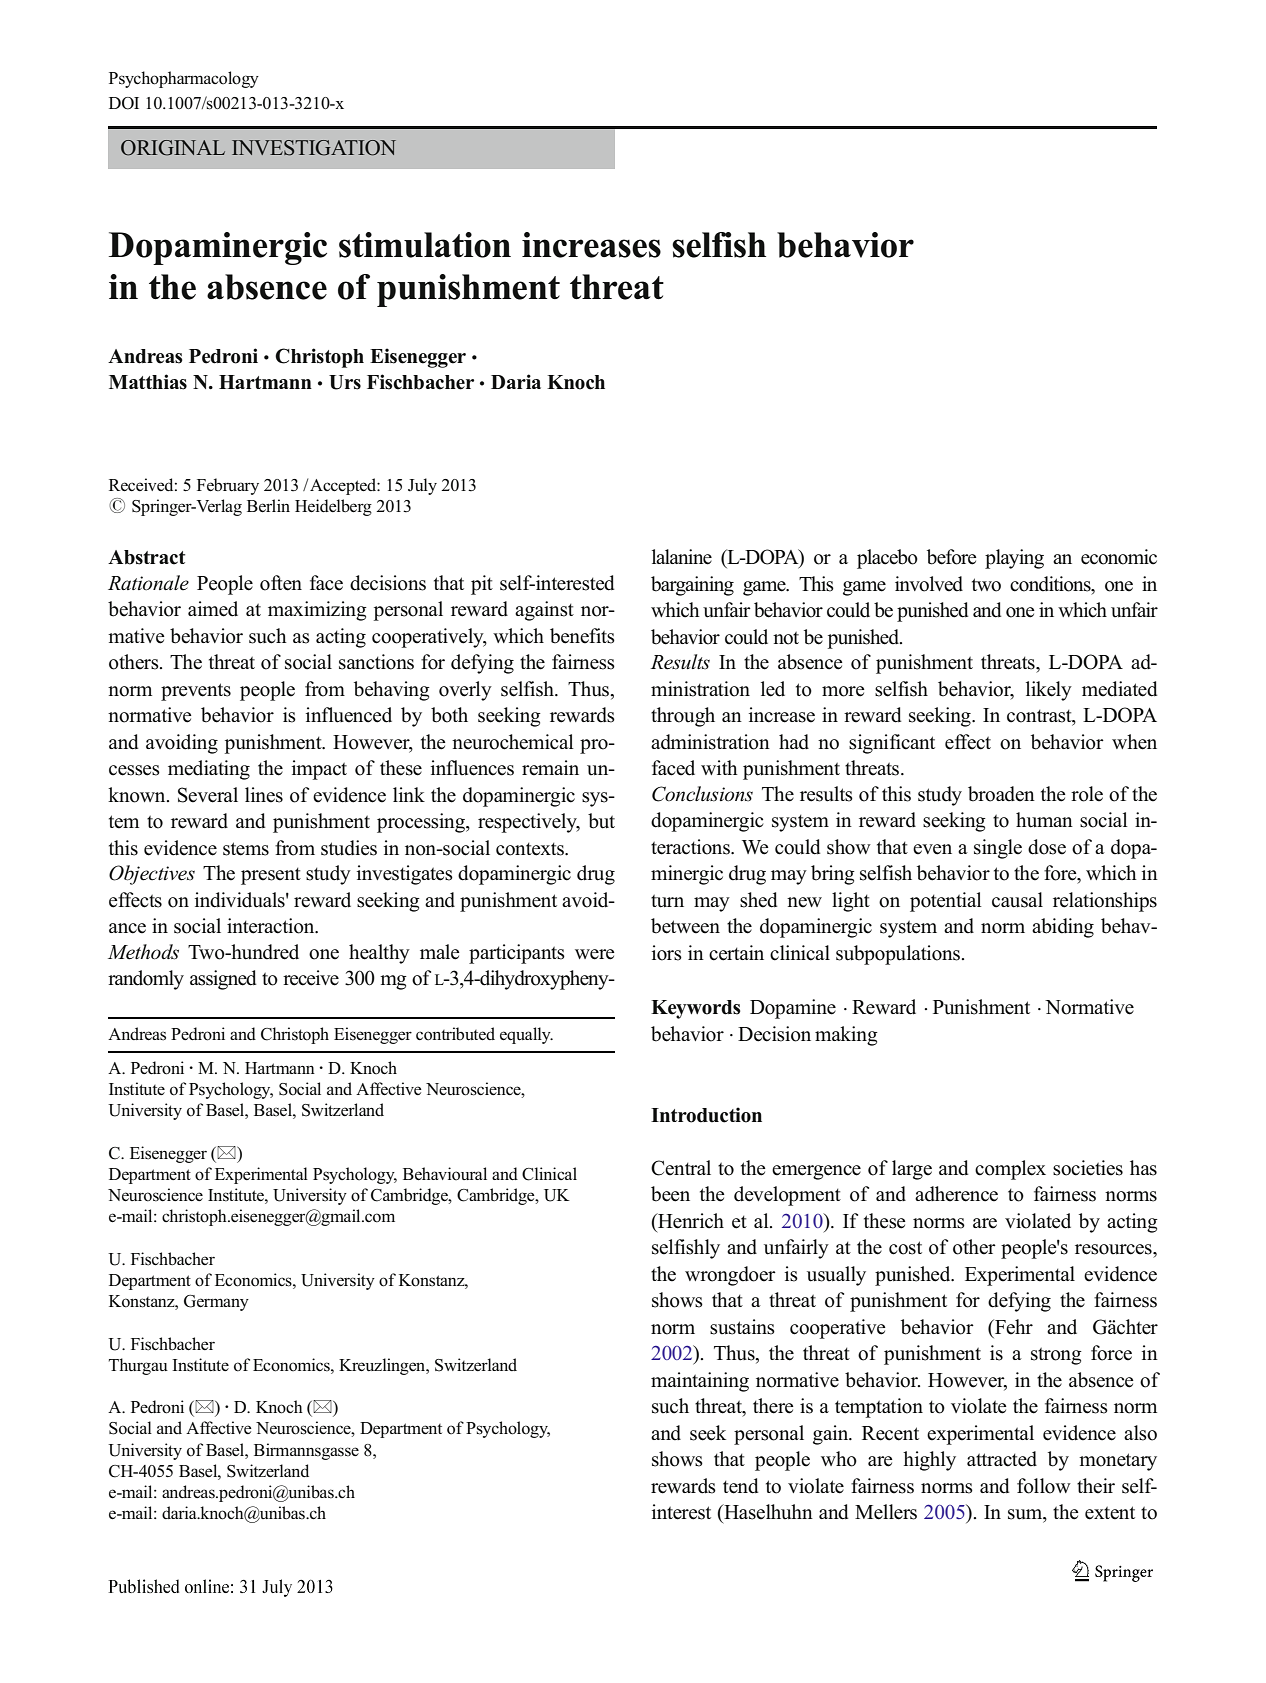  I want to click on INVESTIGATION, so click(314, 148).
